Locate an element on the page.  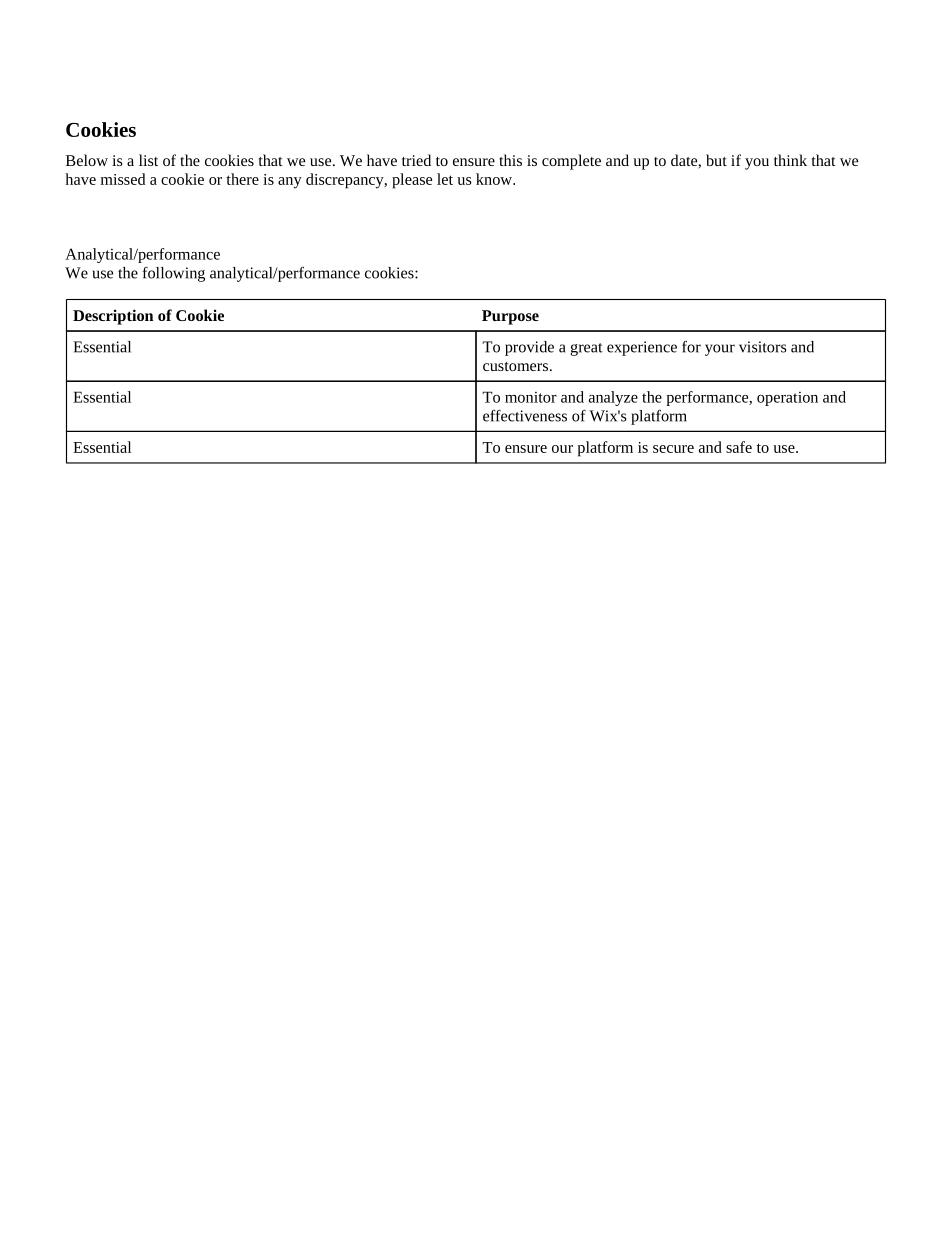
effectiveness is located at coordinates (525, 415).
